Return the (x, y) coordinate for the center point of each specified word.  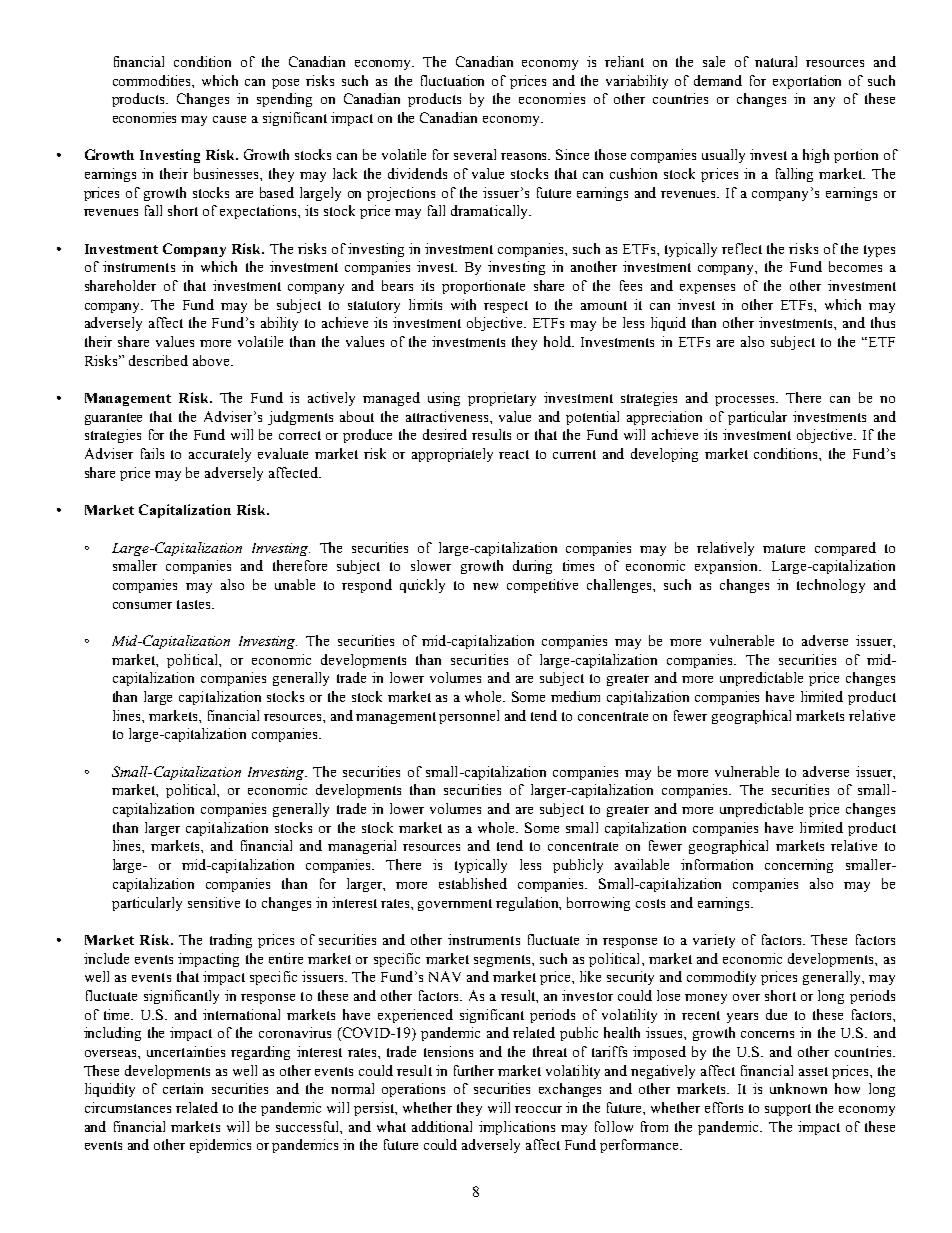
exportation (807, 82)
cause (229, 119)
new (485, 586)
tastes (195, 604)
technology (831, 586)
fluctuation (452, 80)
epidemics (220, 1146)
